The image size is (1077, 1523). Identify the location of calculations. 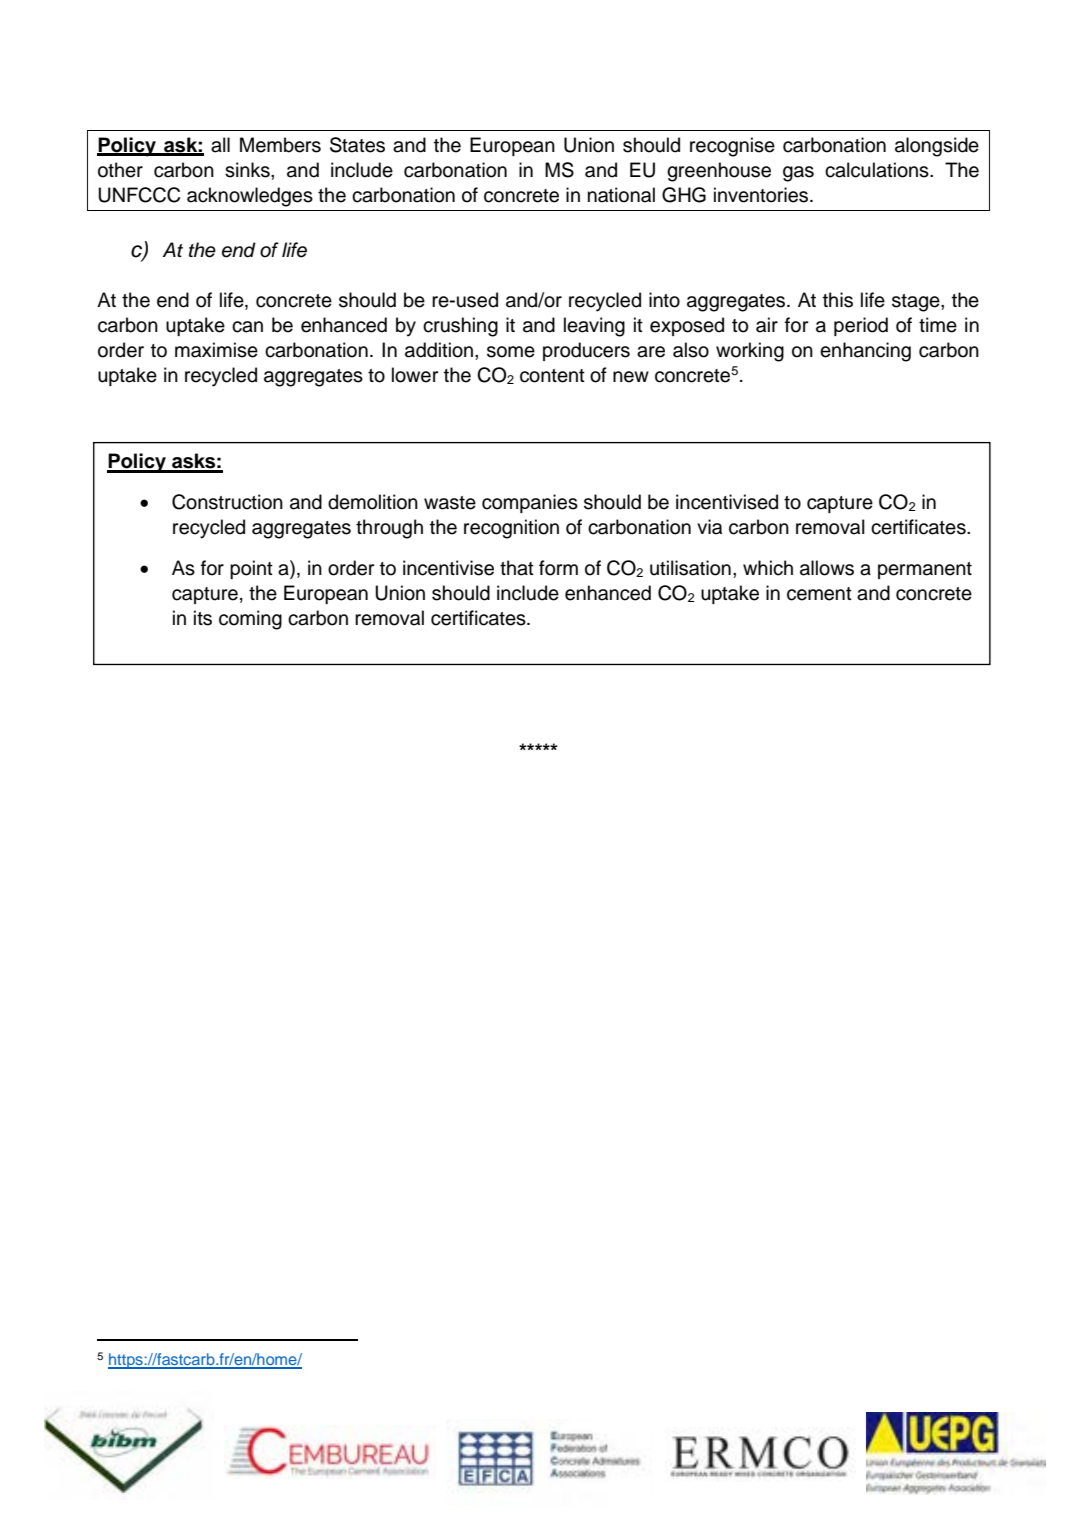
(878, 170).
